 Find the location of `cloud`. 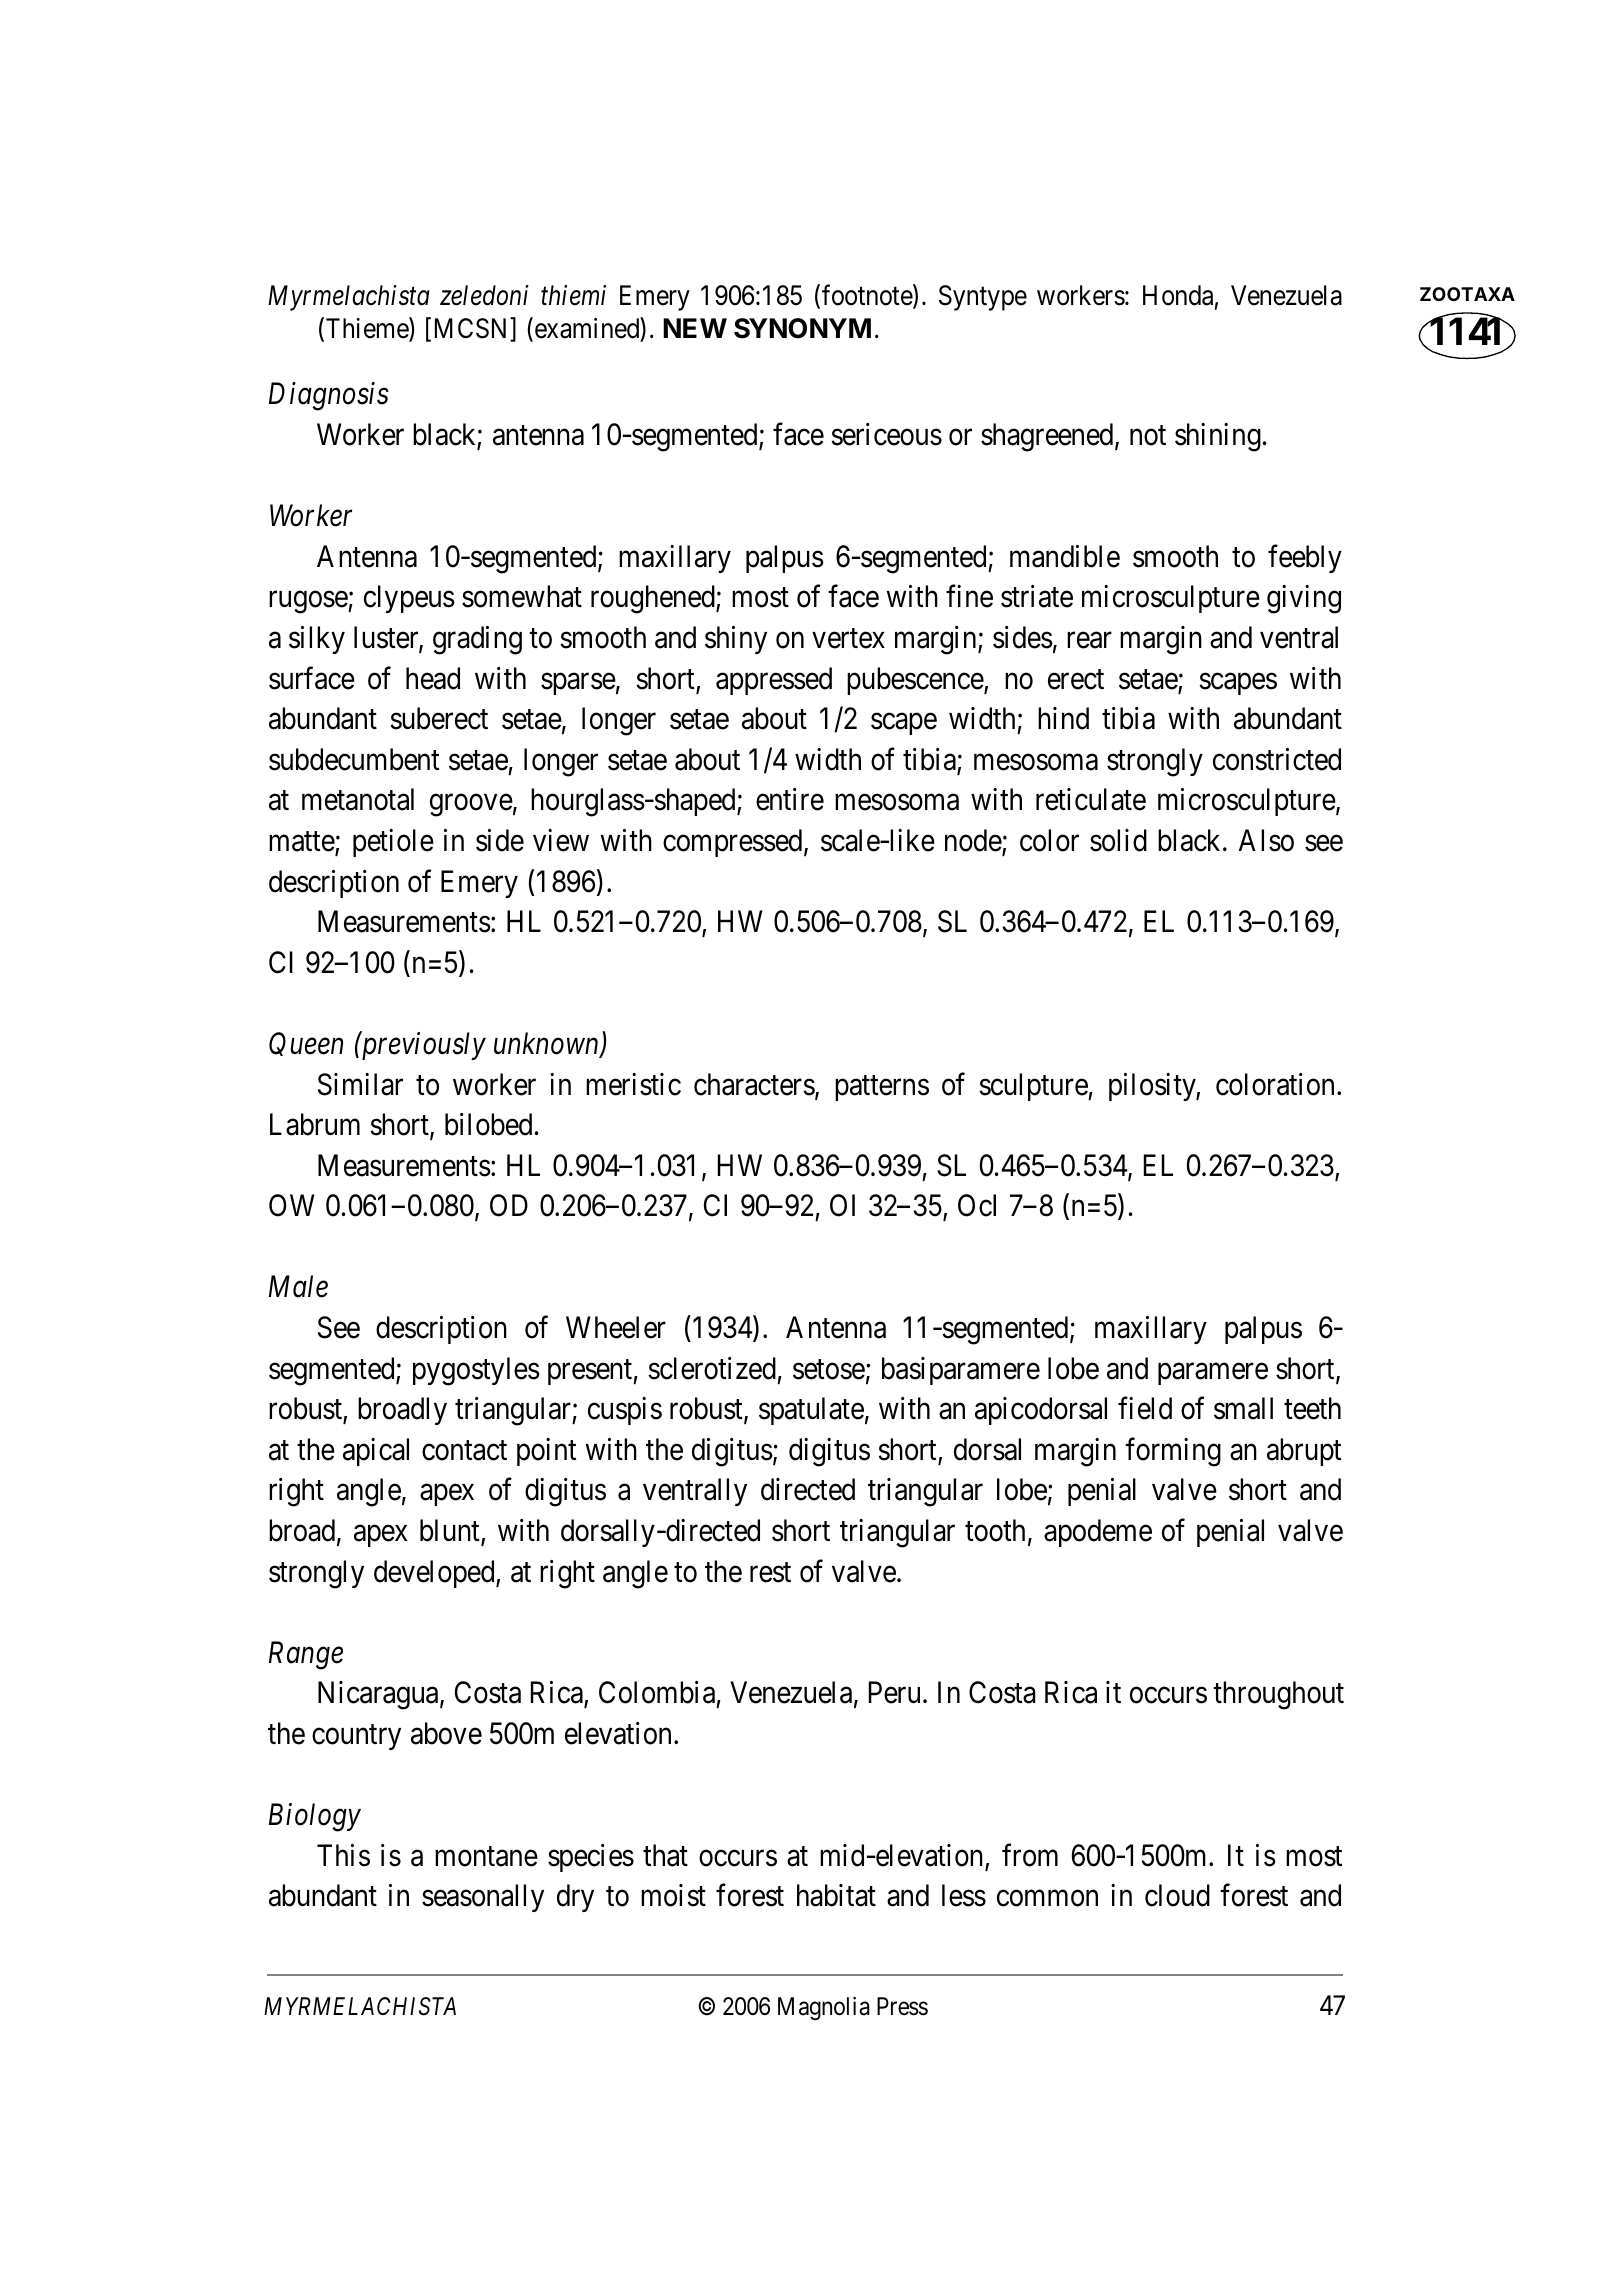

cloud is located at coordinates (1177, 1895).
